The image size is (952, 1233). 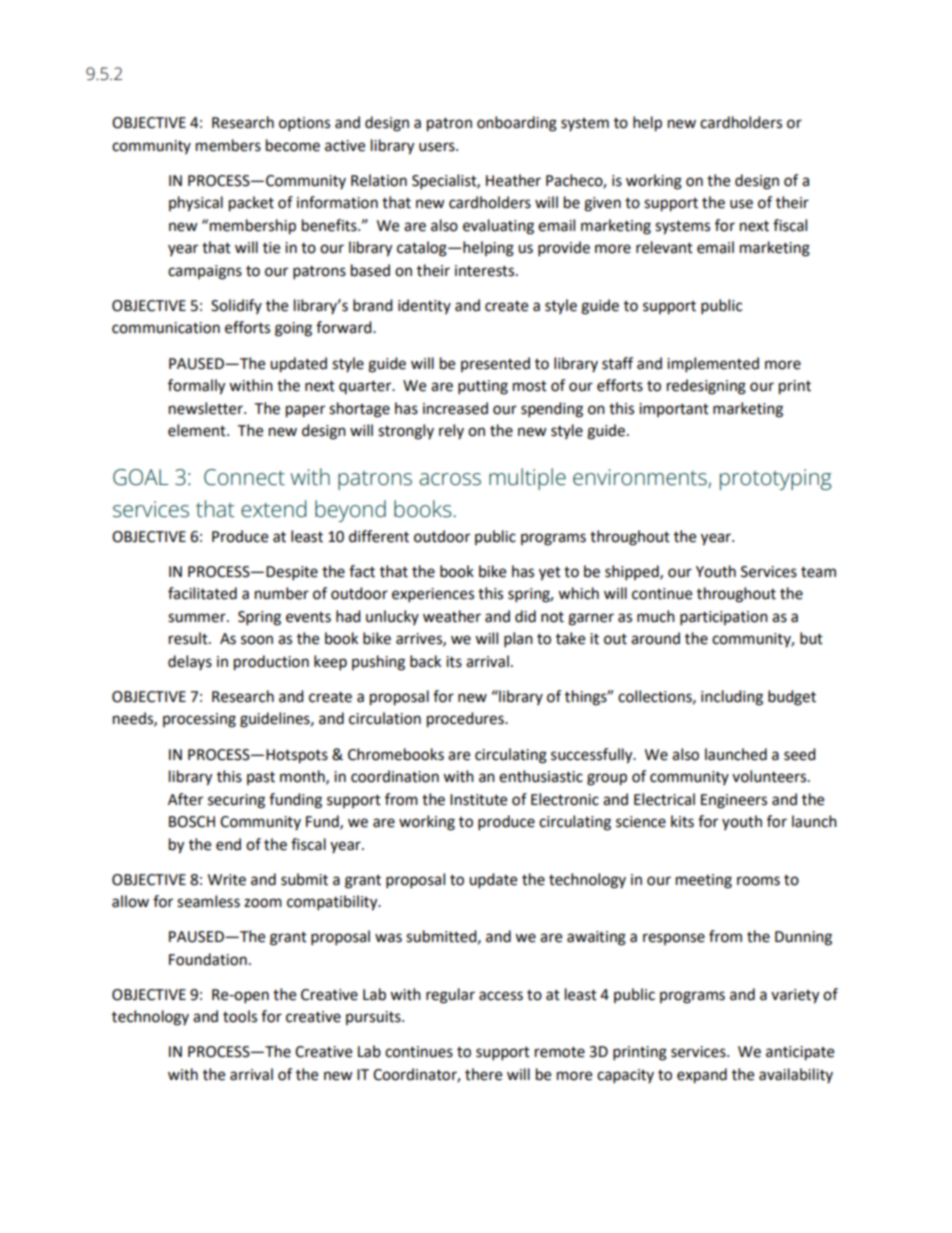 What do you see at coordinates (602, 204) in the screenshot?
I see `given` at bounding box center [602, 204].
